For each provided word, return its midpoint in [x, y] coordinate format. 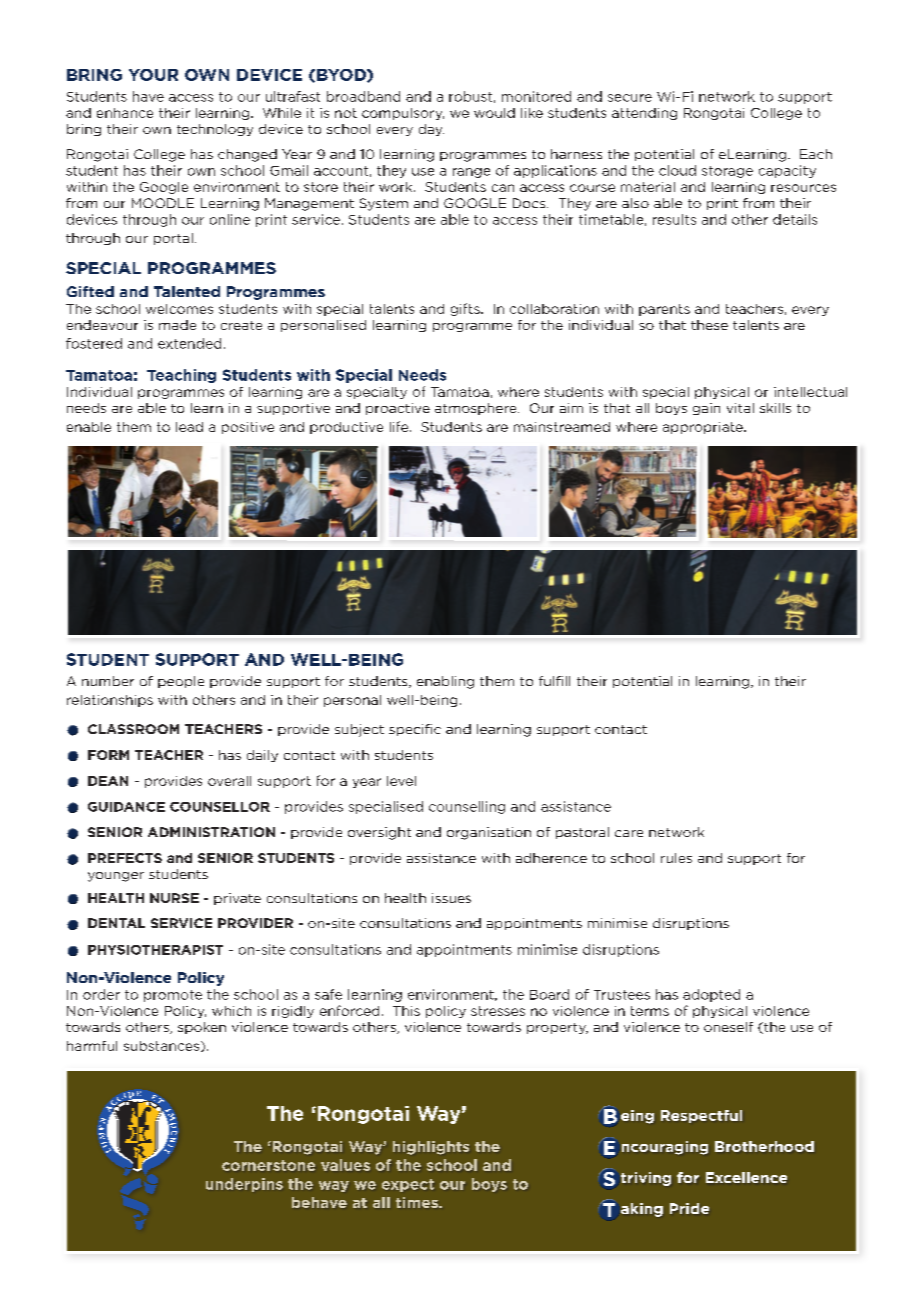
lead [189, 427]
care [629, 833]
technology [215, 130]
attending [644, 114]
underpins [244, 1185]
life [400, 426]
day [431, 130]
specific [415, 730]
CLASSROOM [133, 729]
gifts [466, 309]
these [709, 325]
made [177, 325]
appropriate [704, 428]
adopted [711, 995]
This [406, 1011]
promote [173, 996]
